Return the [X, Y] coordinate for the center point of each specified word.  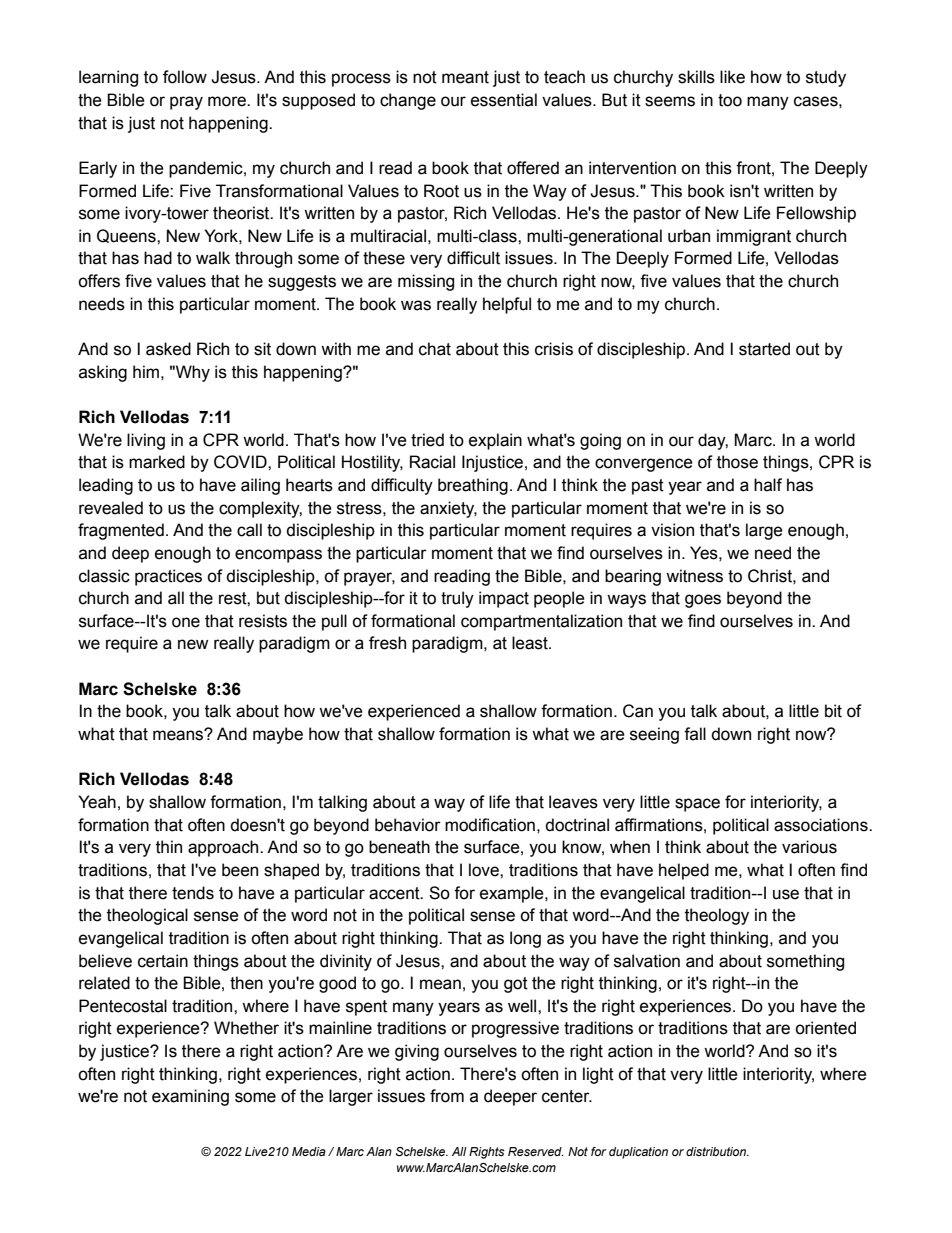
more [228, 101]
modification [490, 825]
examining [190, 1097]
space [697, 805]
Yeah [97, 802]
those [737, 462]
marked [157, 462]
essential [504, 100]
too [730, 100]
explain [495, 441]
